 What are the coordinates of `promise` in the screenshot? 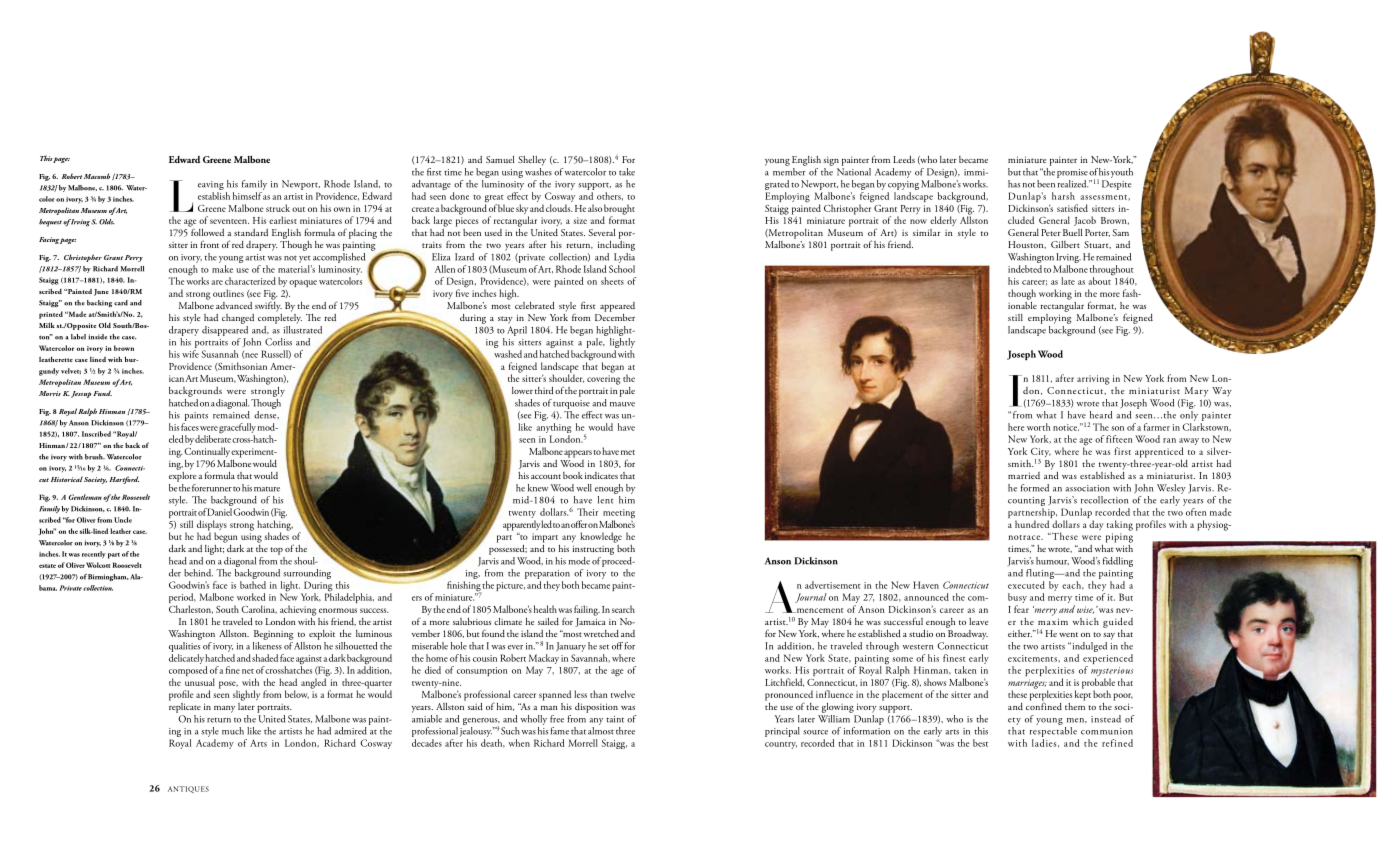 It's located at (1072, 173).
